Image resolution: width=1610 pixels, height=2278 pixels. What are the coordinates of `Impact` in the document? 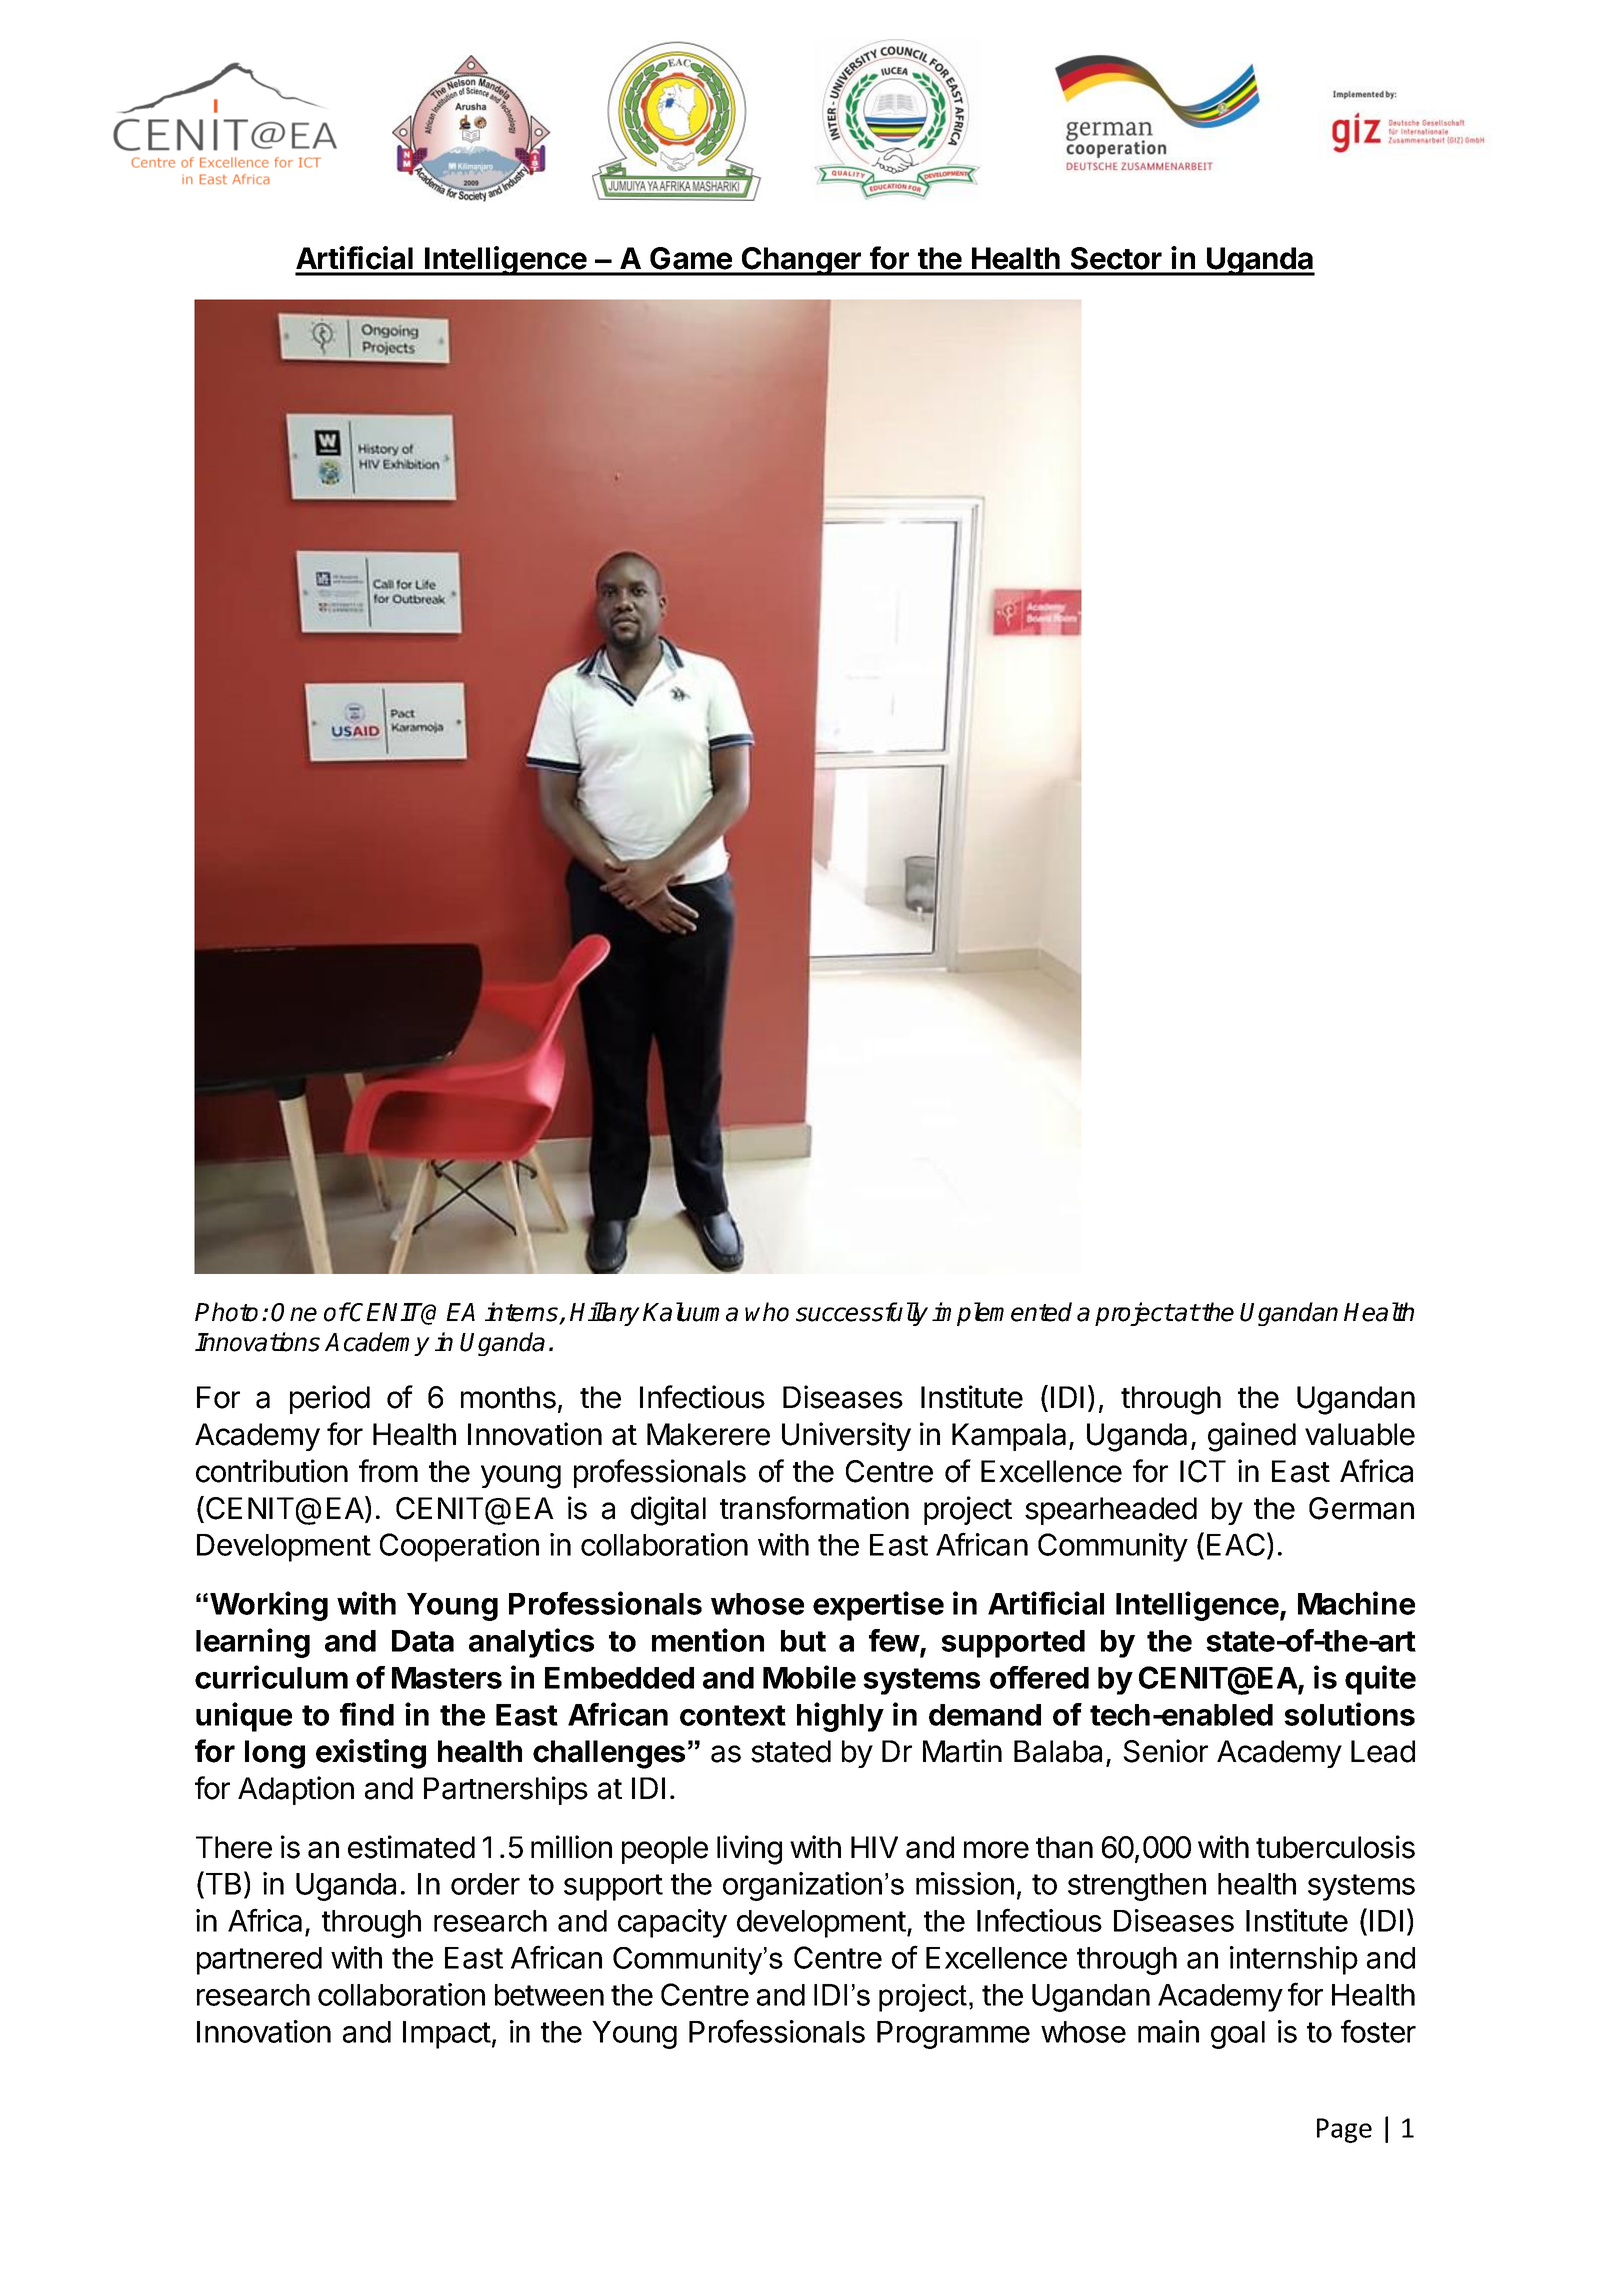 It's located at (447, 2035).
